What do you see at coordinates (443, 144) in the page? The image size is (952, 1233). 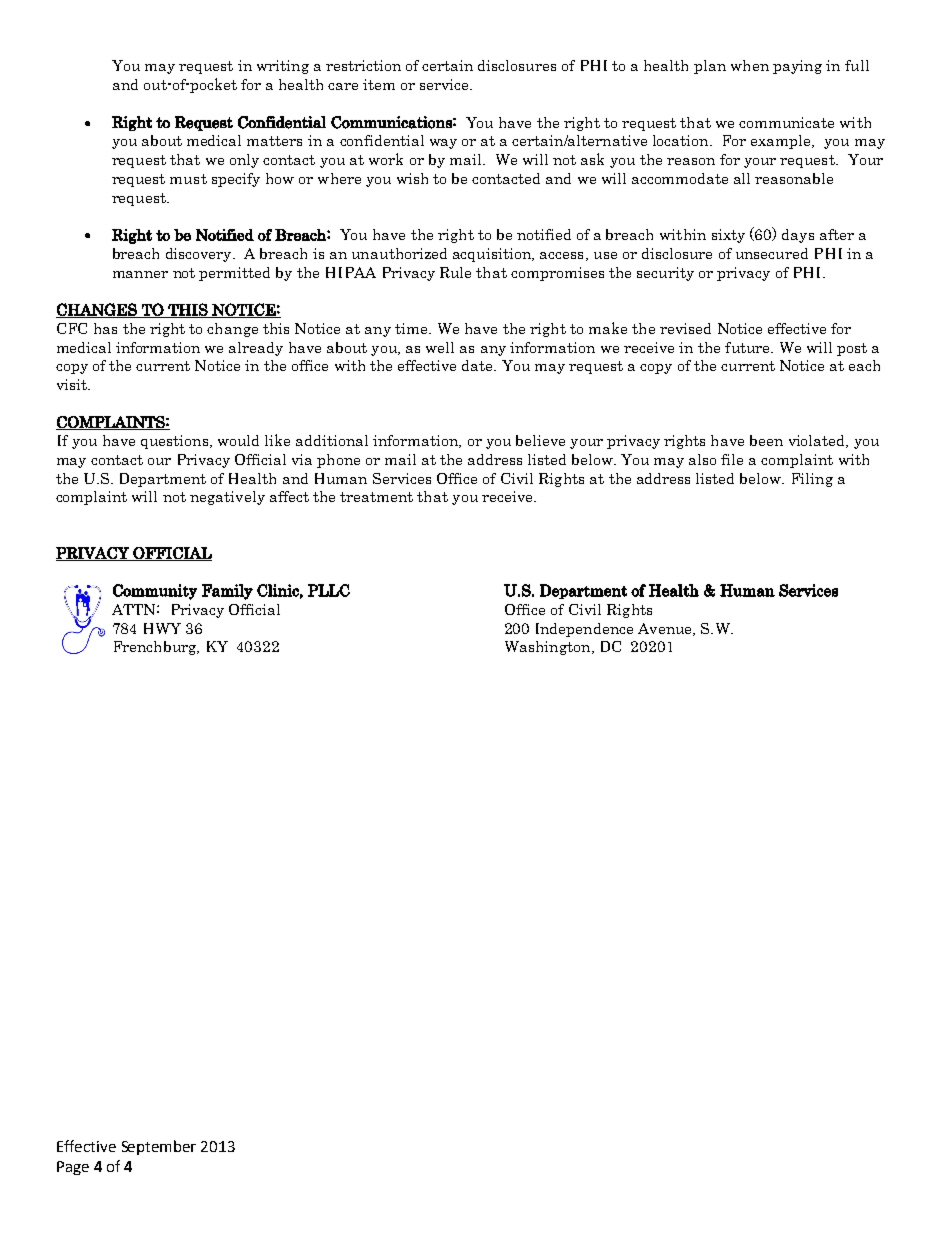 I see `way` at bounding box center [443, 144].
